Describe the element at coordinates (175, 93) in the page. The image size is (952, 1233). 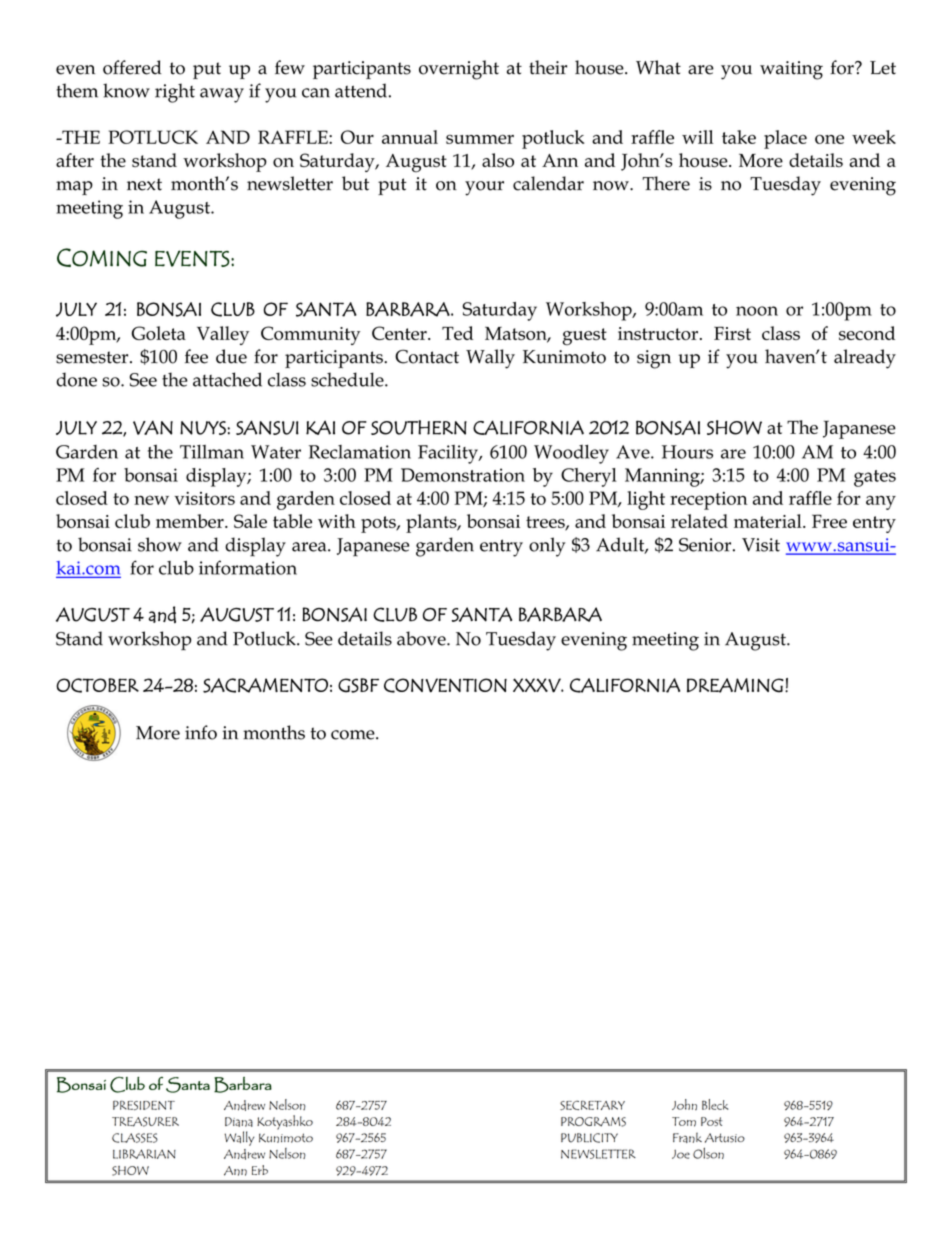
I see `right` at that location.
